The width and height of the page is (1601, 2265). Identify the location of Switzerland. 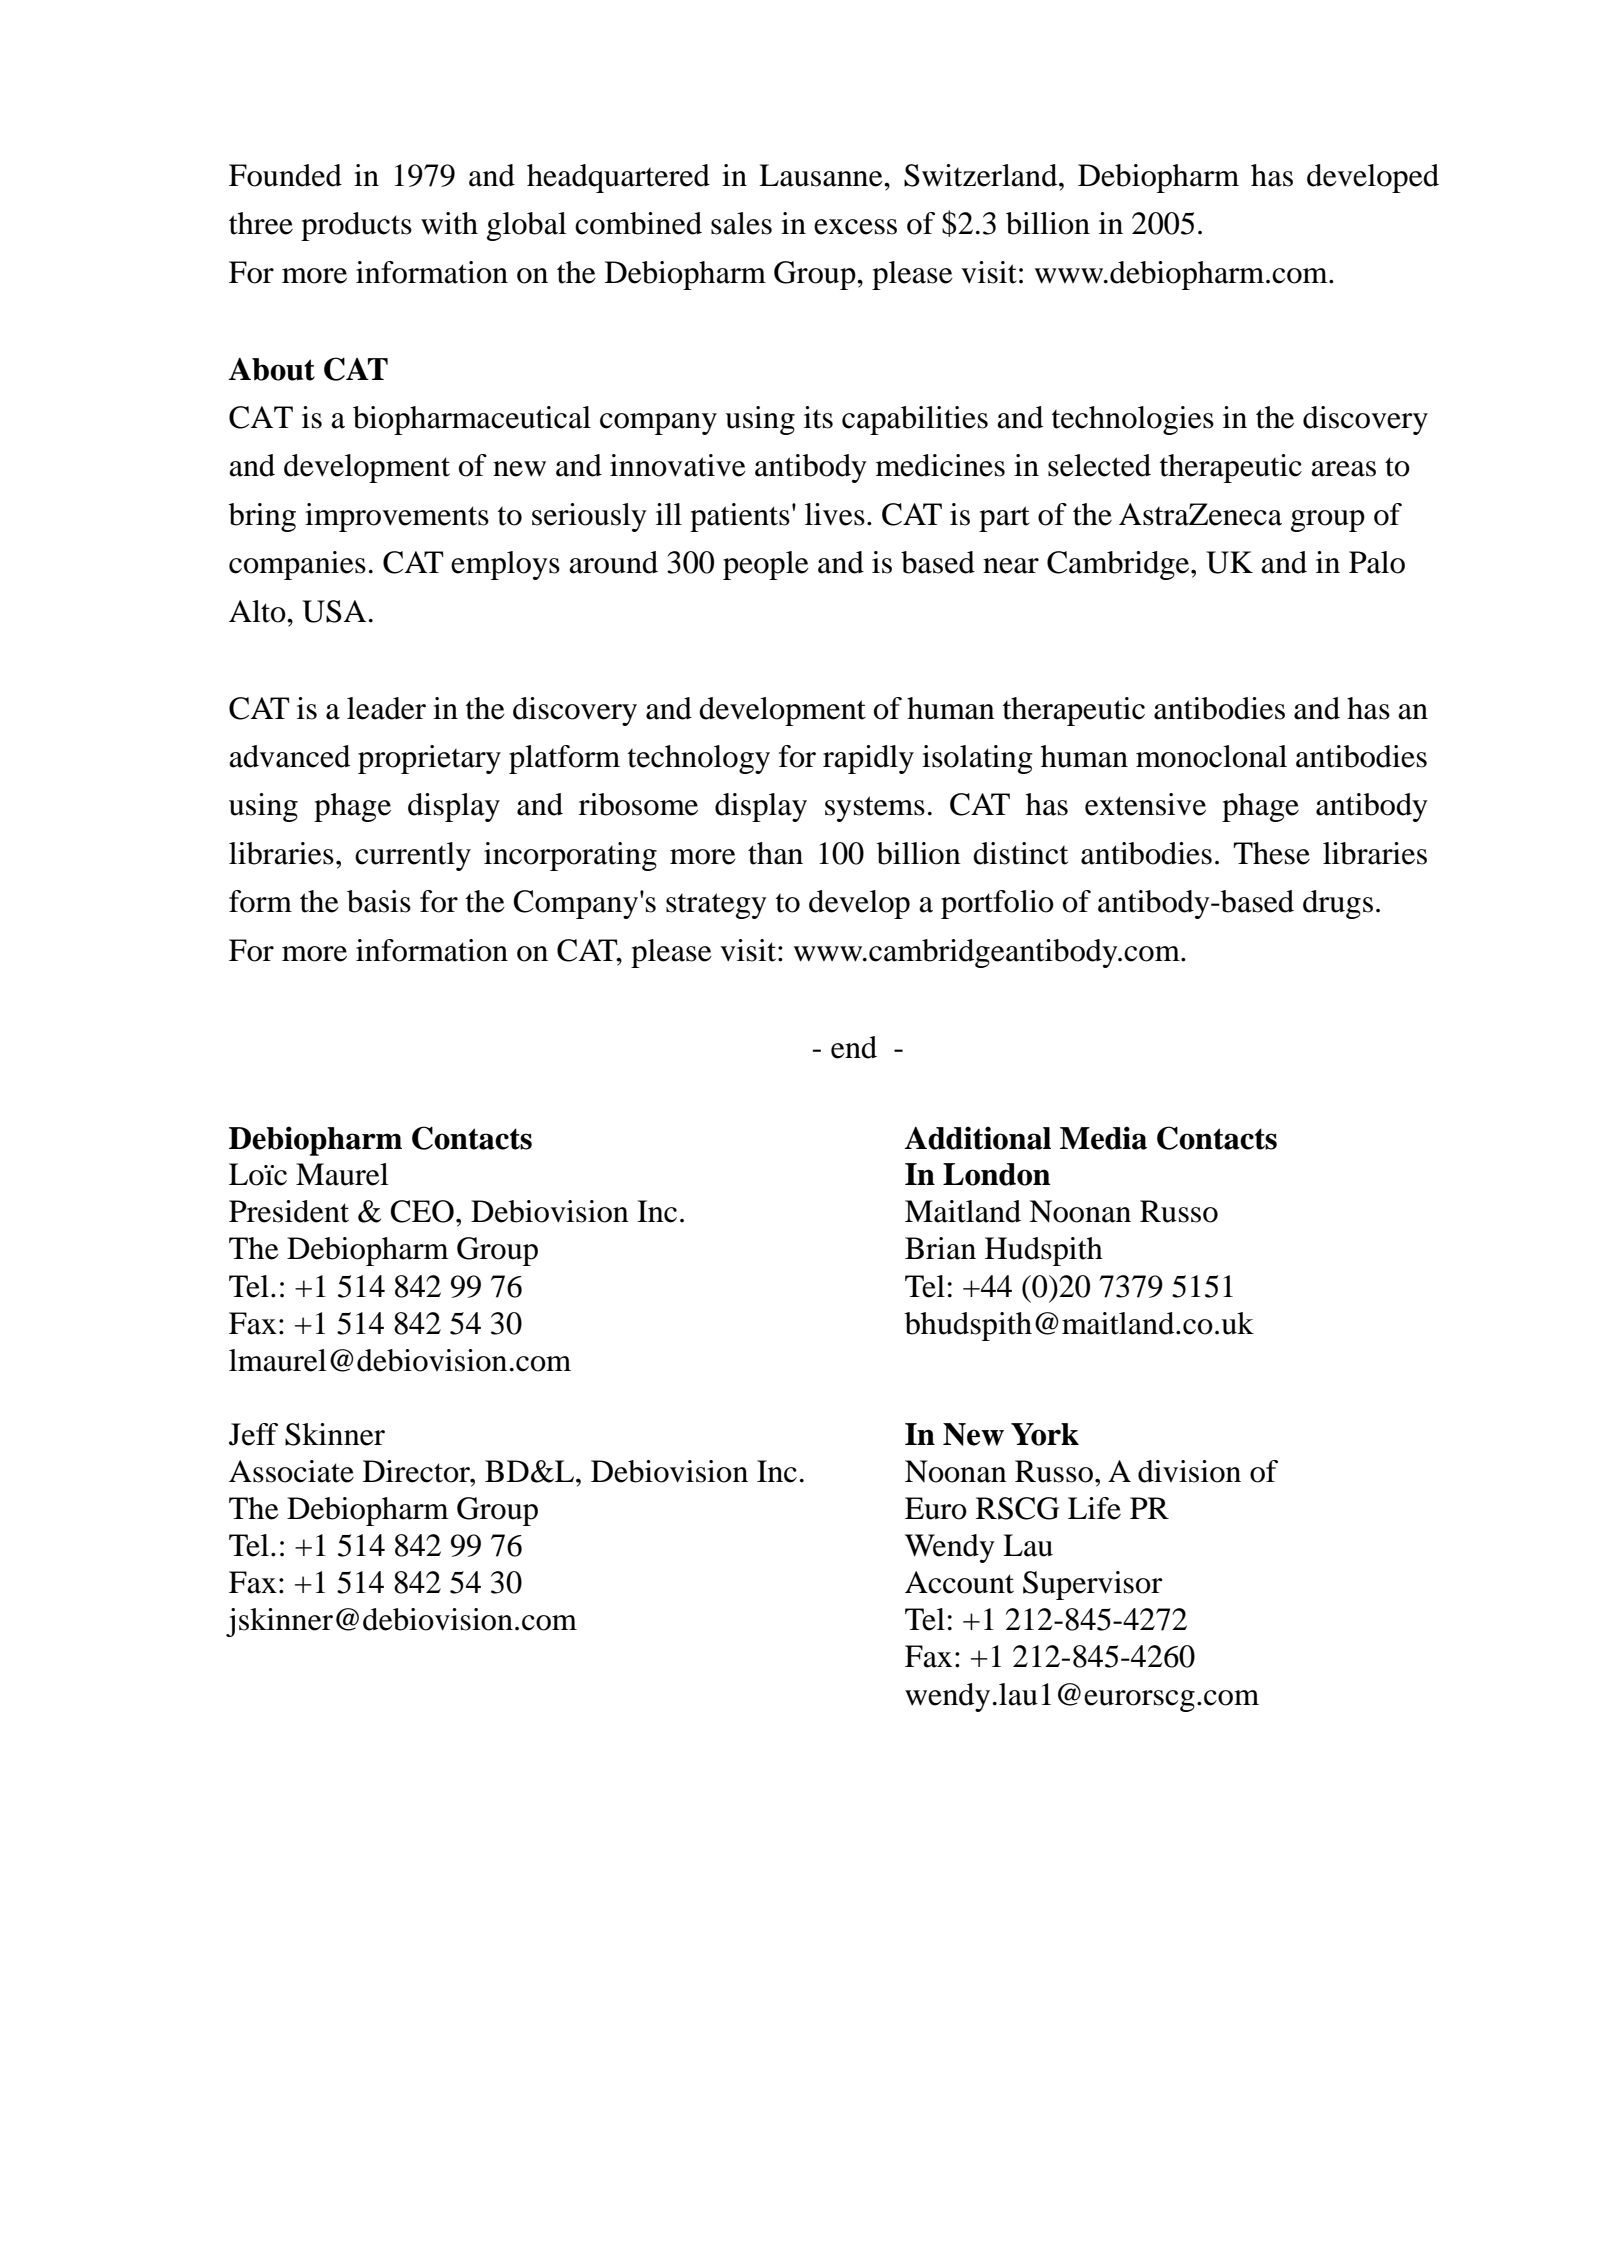
(982, 175).
